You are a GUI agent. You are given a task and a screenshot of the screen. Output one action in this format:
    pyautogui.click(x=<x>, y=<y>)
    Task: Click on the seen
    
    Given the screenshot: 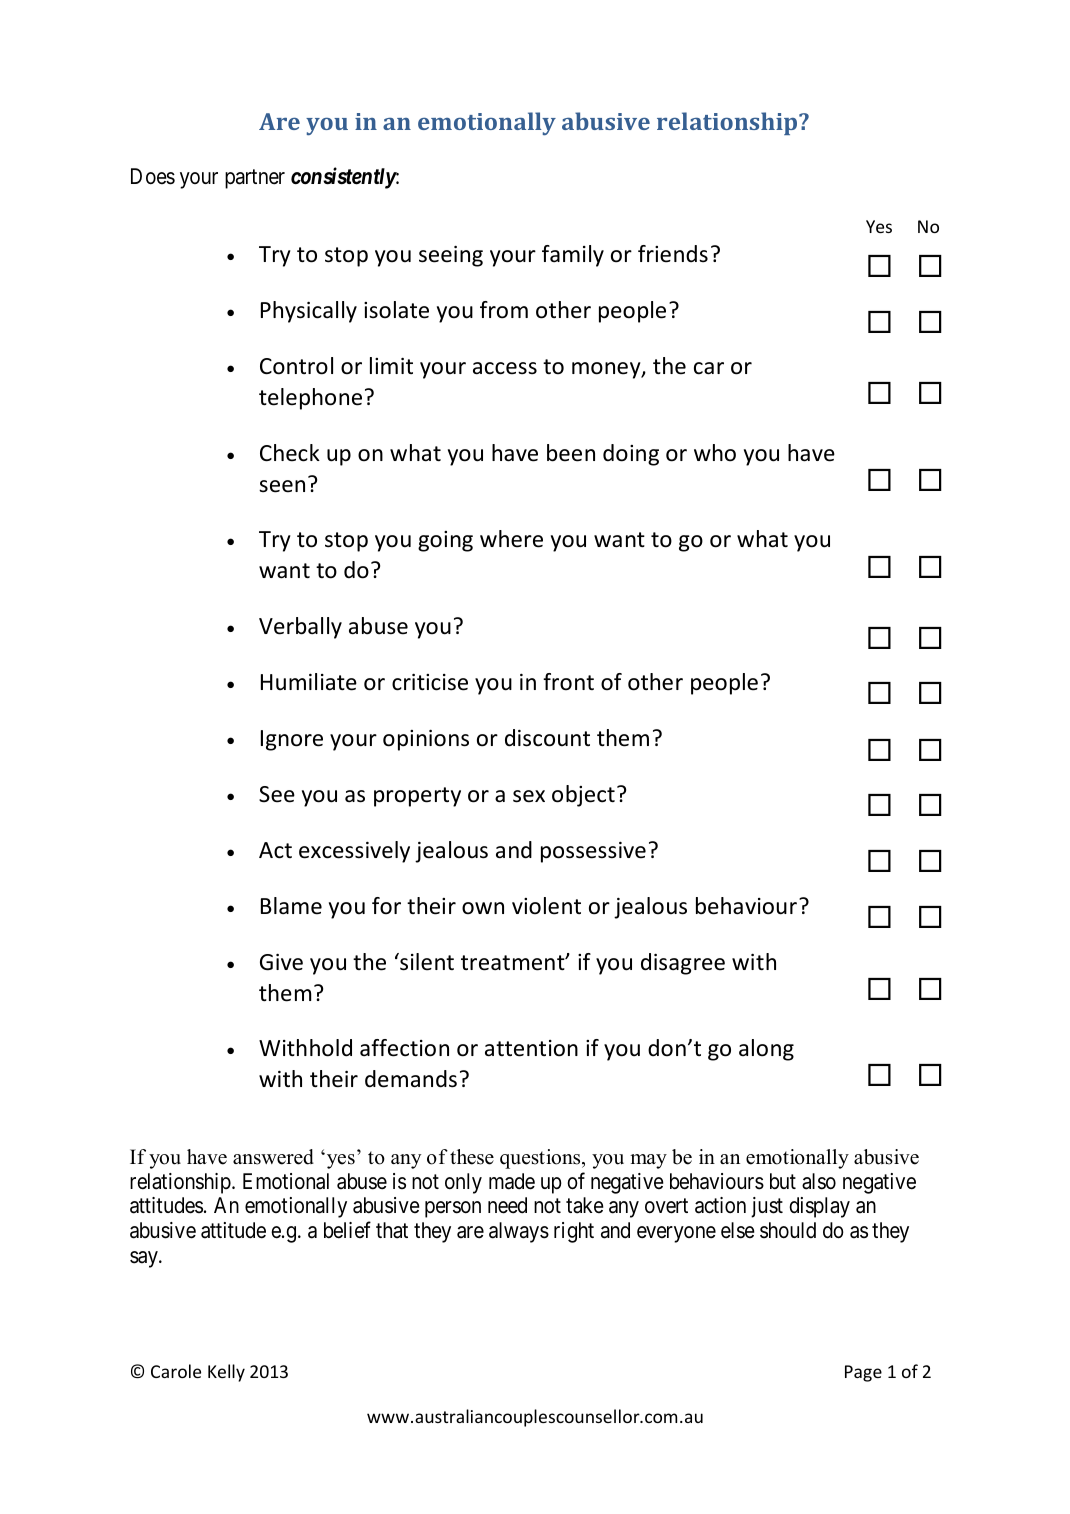 What is the action you would take?
    pyautogui.click(x=282, y=486)
